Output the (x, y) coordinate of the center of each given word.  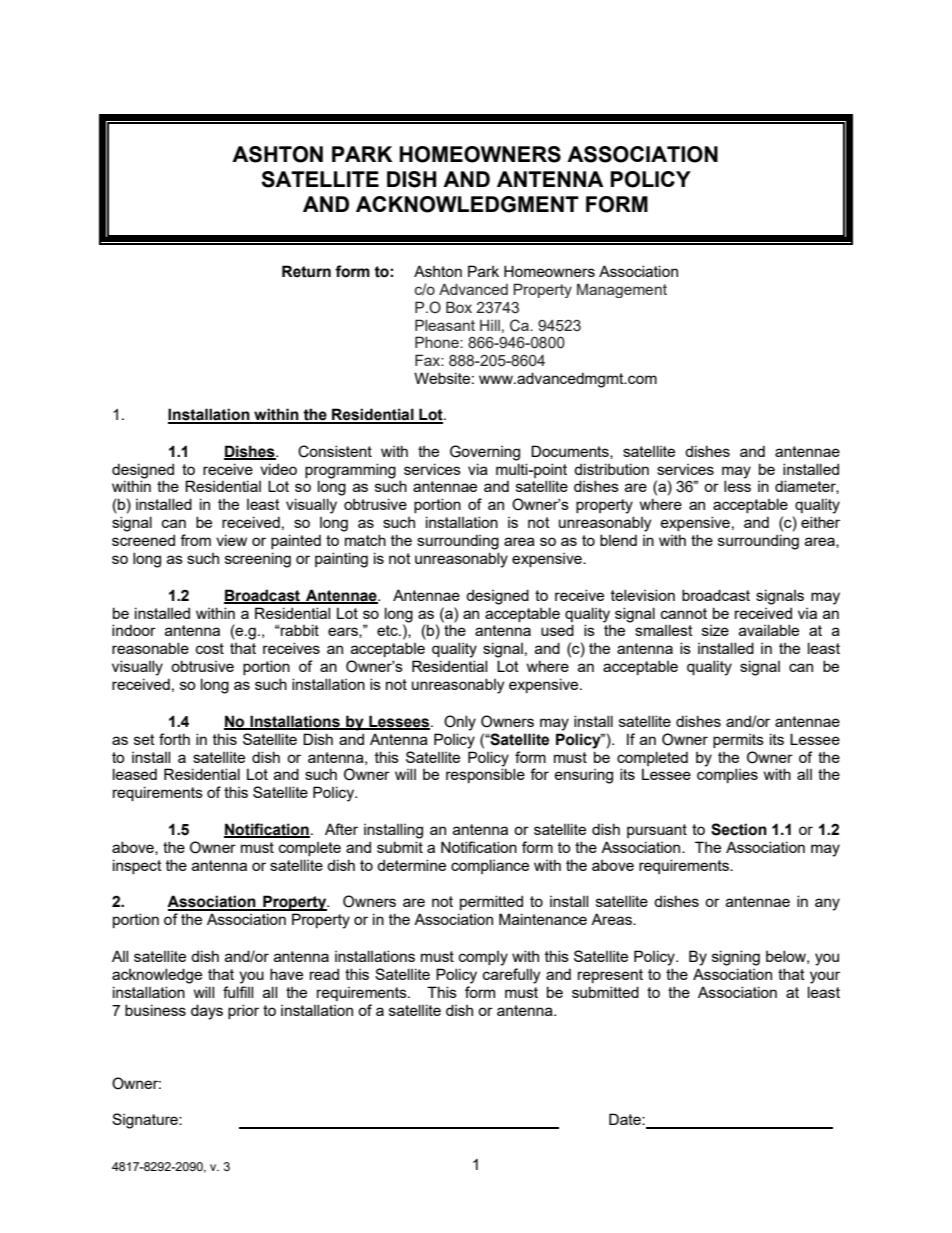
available (769, 630)
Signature (146, 1121)
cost (210, 648)
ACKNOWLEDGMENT (467, 204)
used (557, 630)
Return (306, 271)
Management (622, 290)
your (825, 977)
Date (626, 1119)
